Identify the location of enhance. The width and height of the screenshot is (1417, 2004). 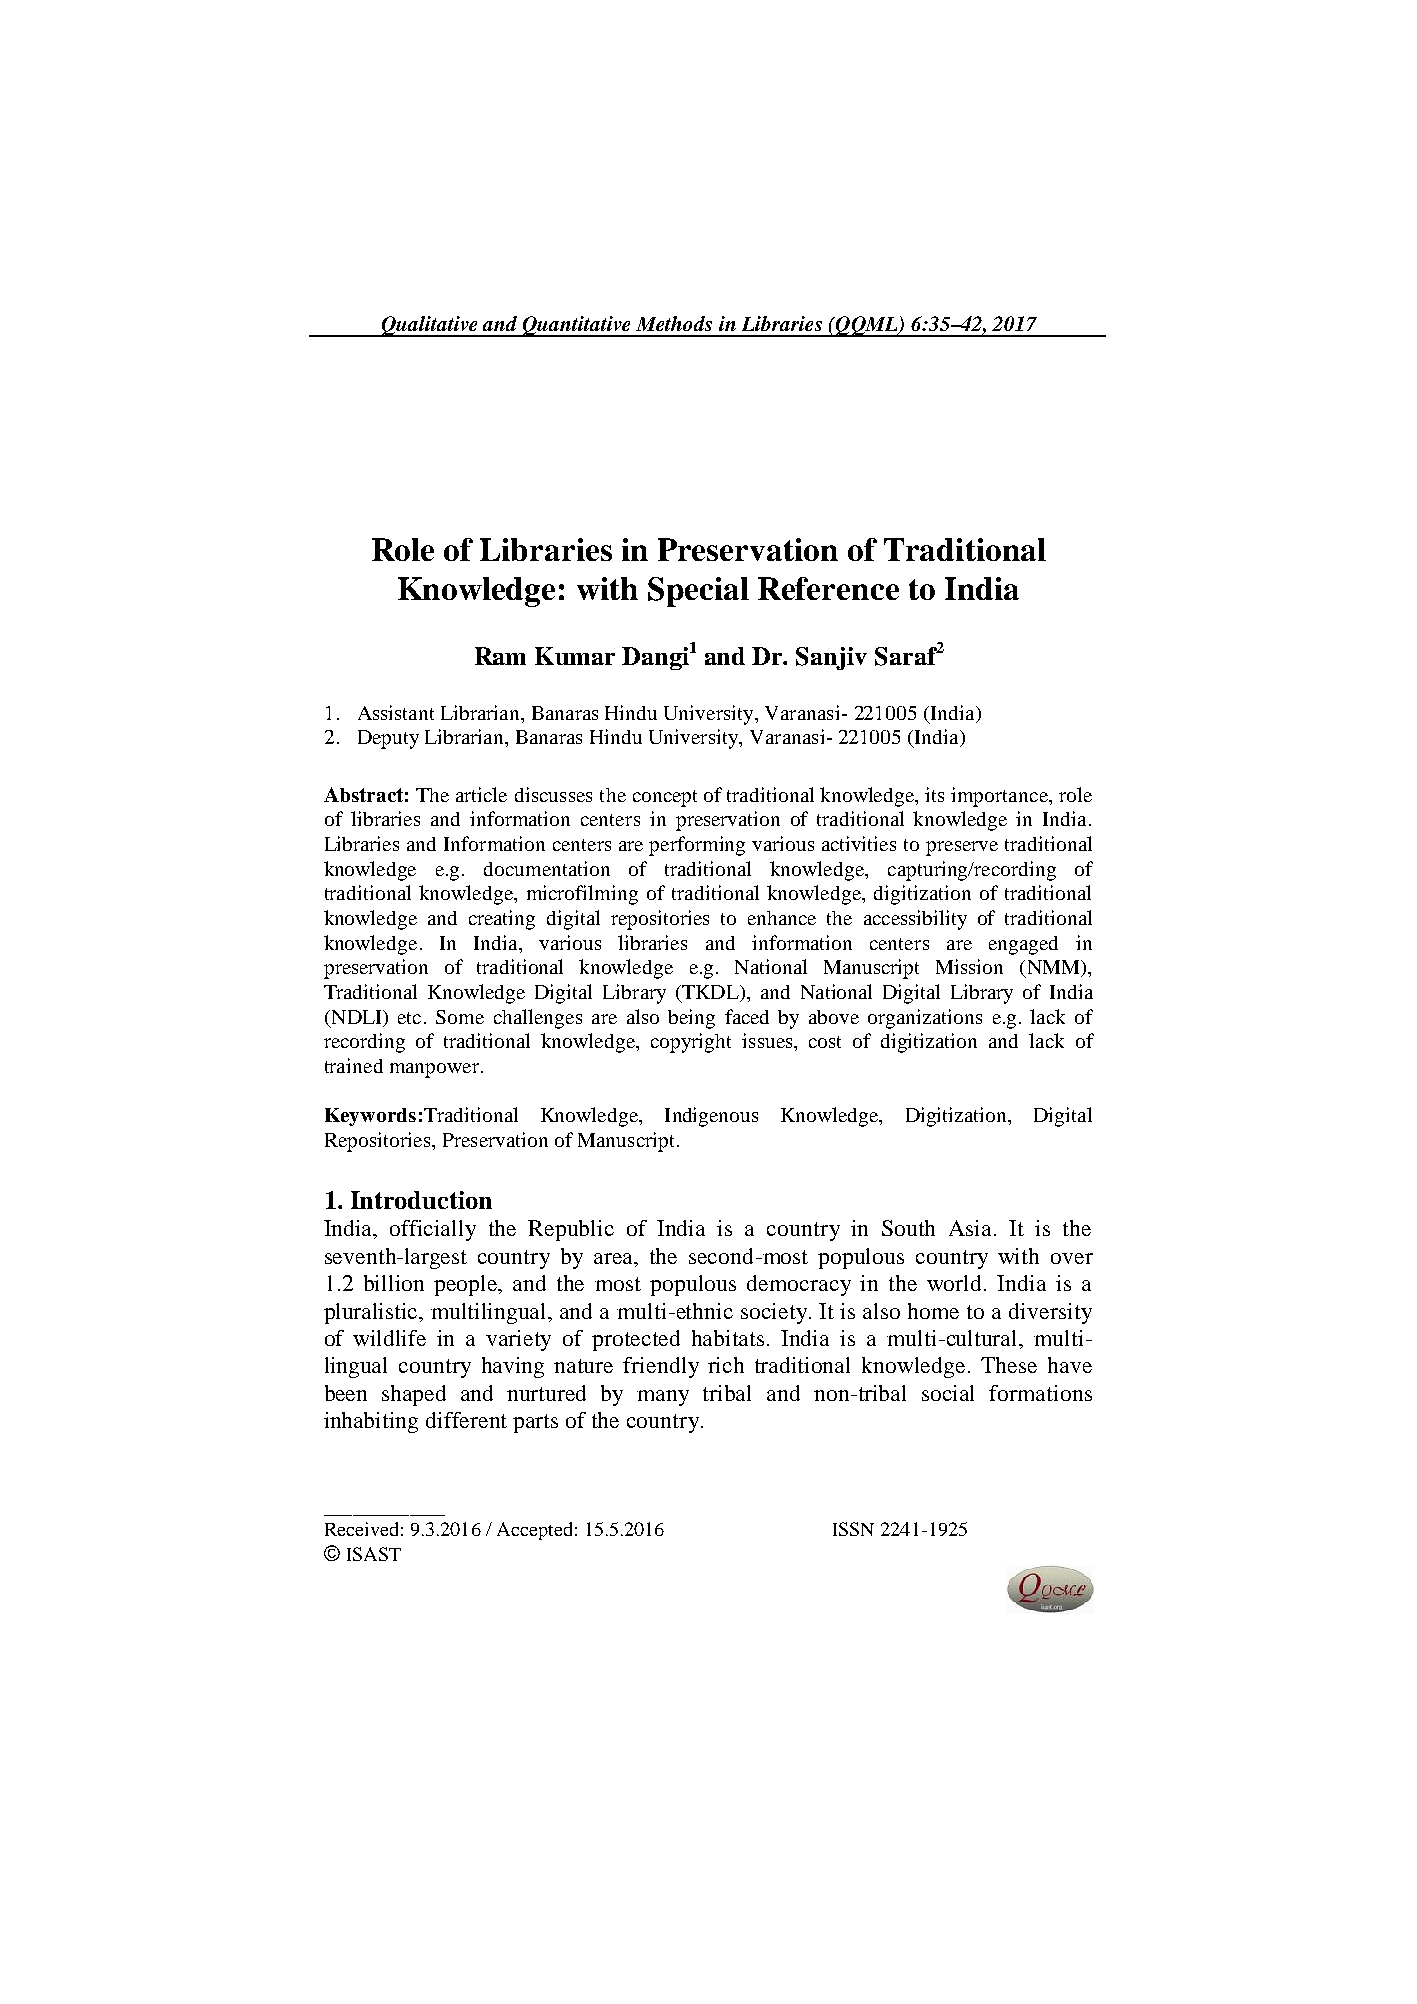
(782, 918).
